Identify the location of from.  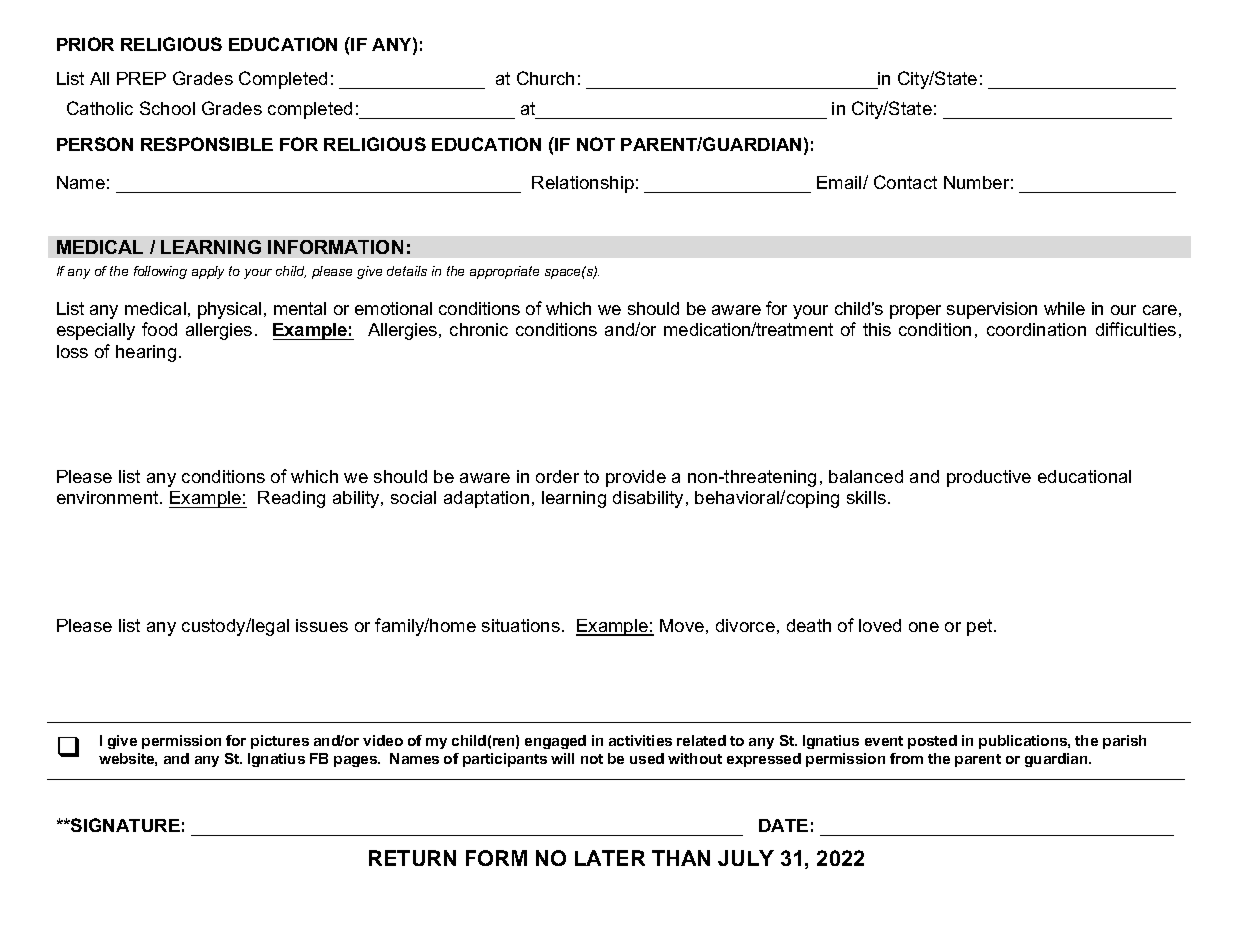
(906, 758).
